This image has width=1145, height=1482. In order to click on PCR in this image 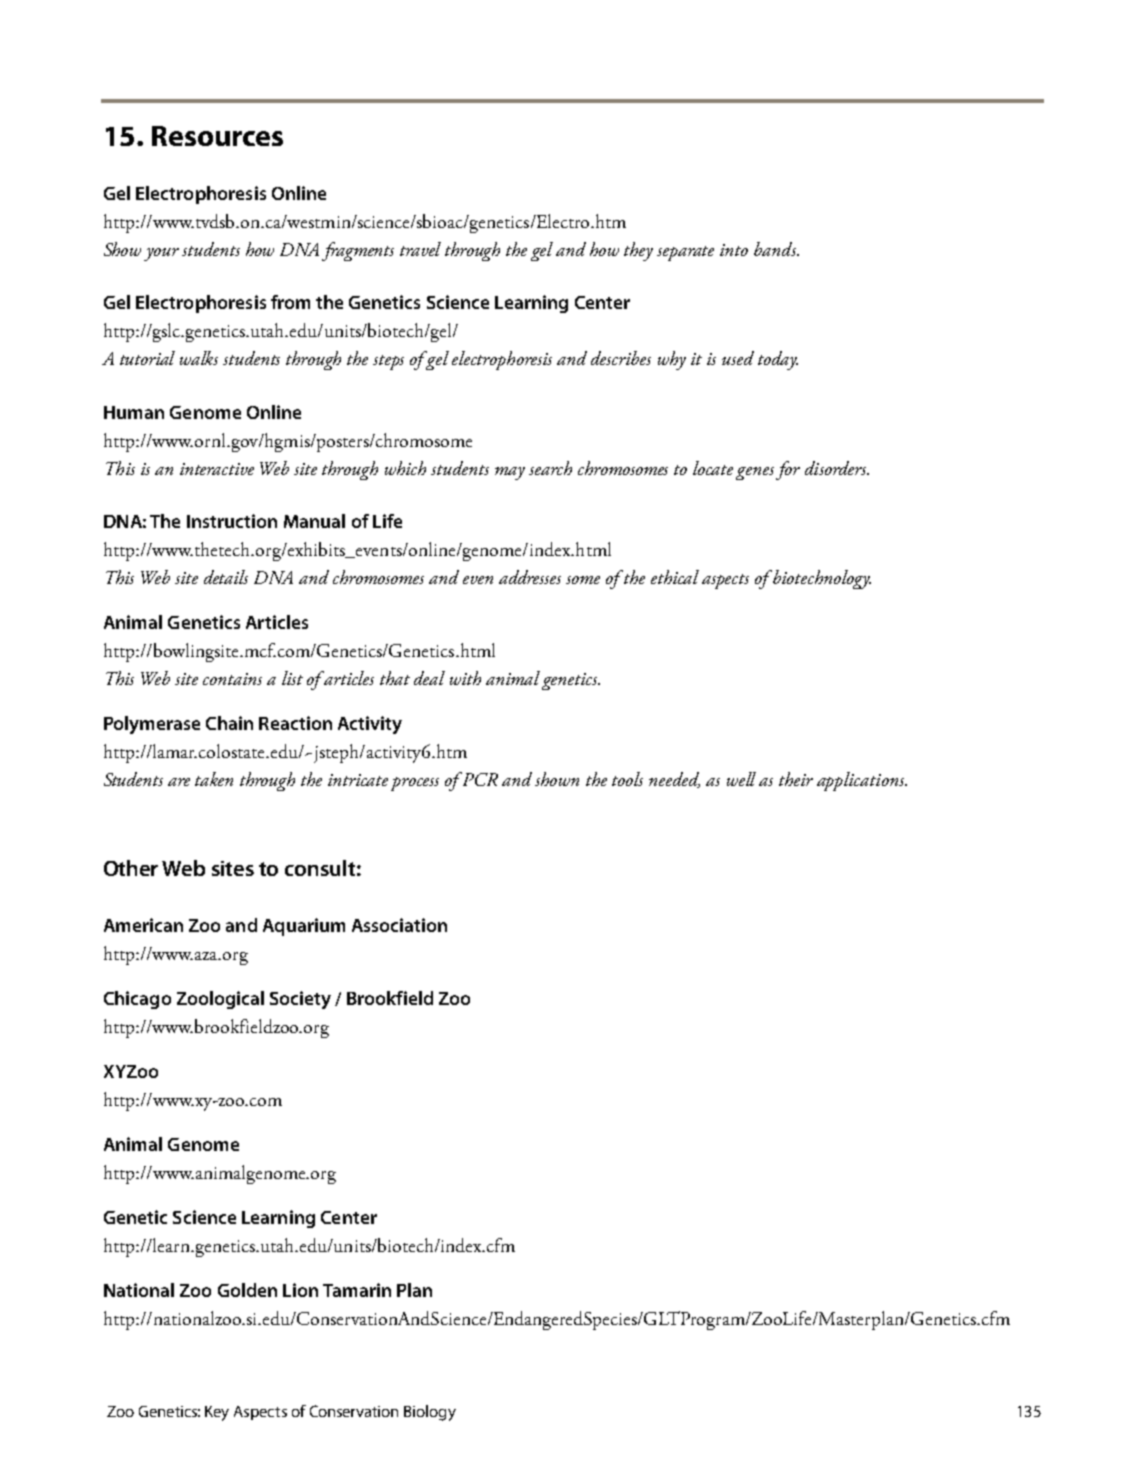, I will do `click(479, 779)`.
